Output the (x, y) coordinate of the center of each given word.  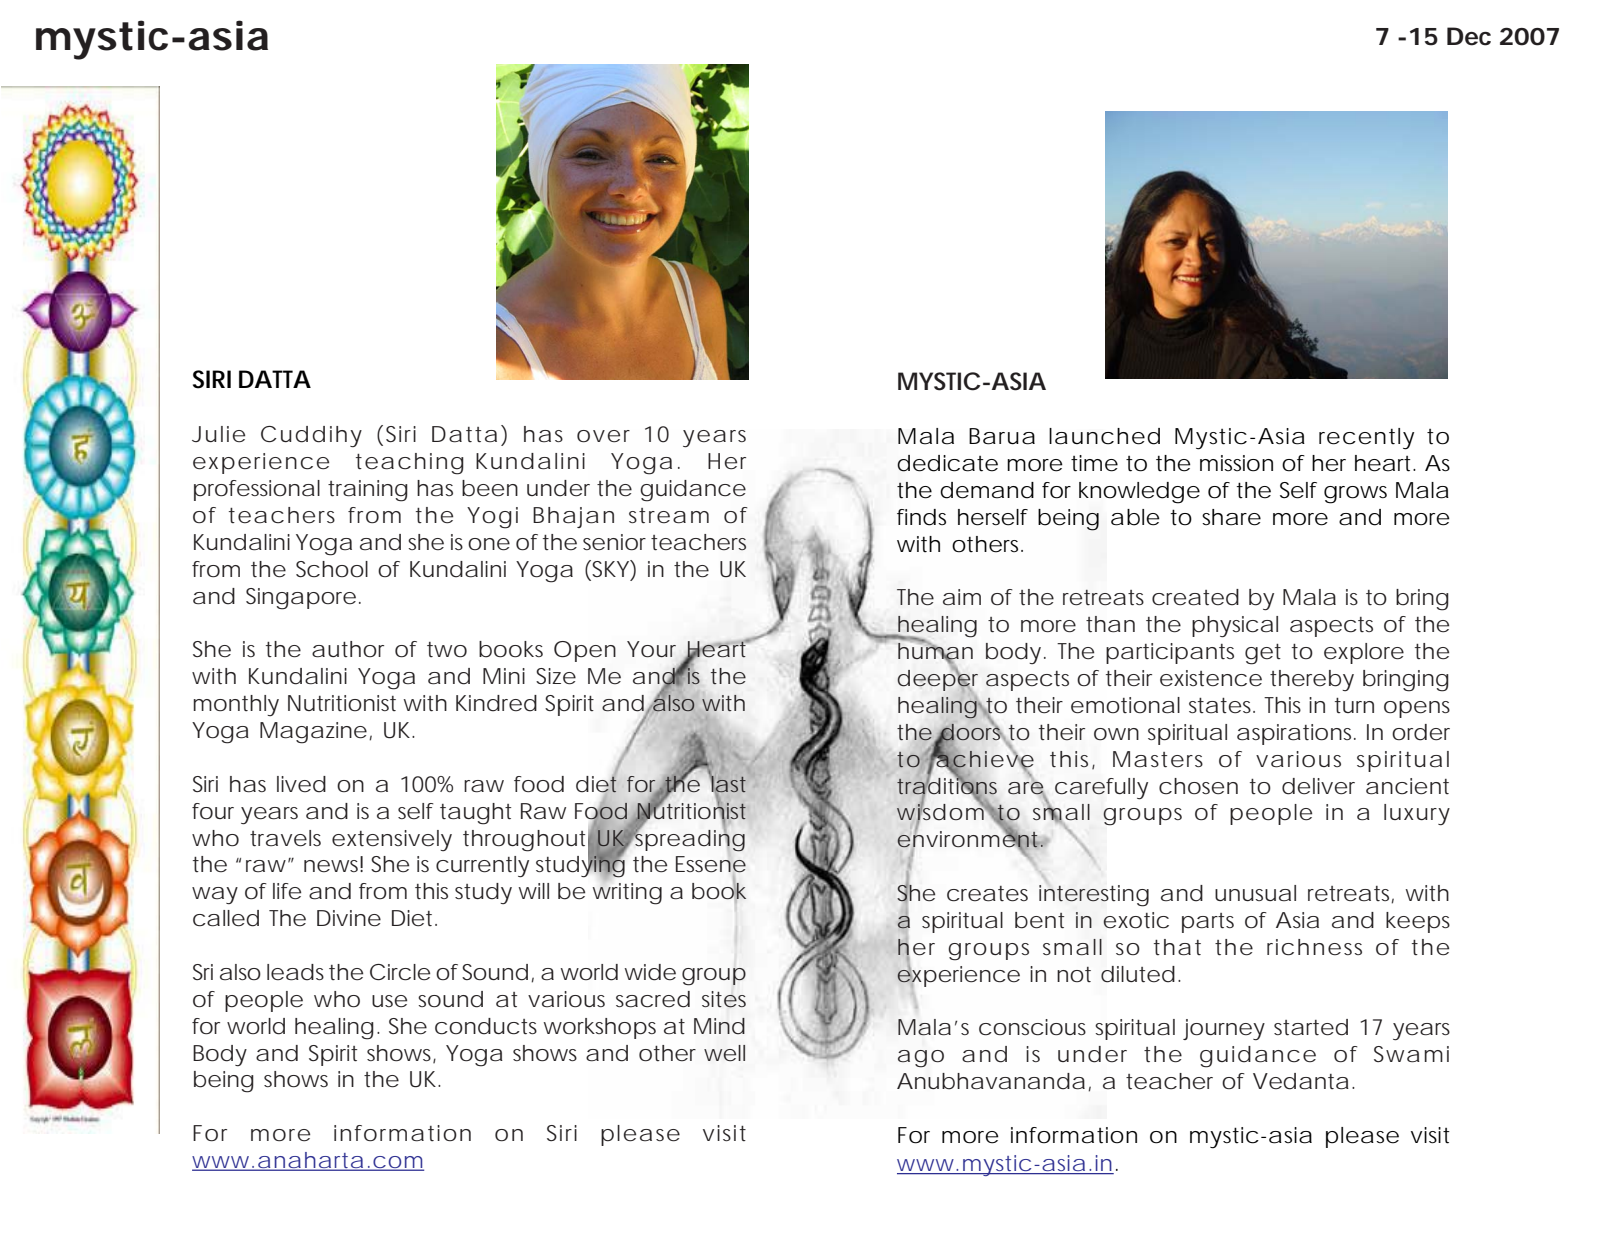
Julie (218, 434)
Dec (1469, 36)
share (1231, 517)
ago (921, 1059)
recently (1366, 439)
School (332, 569)
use (389, 1001)
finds (921, 517)
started (1311, 1027)
